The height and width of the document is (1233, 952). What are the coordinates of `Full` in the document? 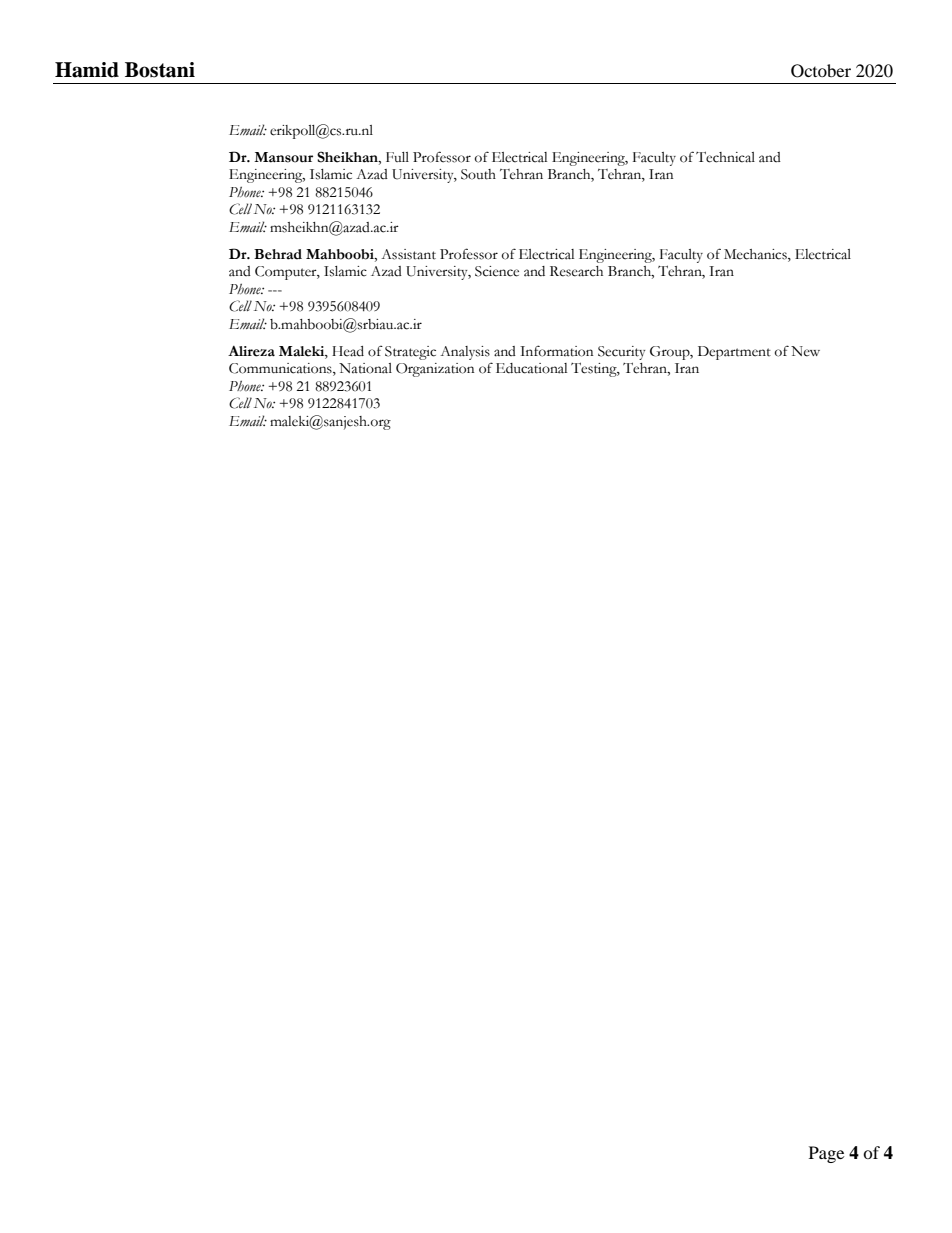 It's located at (397, 157).
